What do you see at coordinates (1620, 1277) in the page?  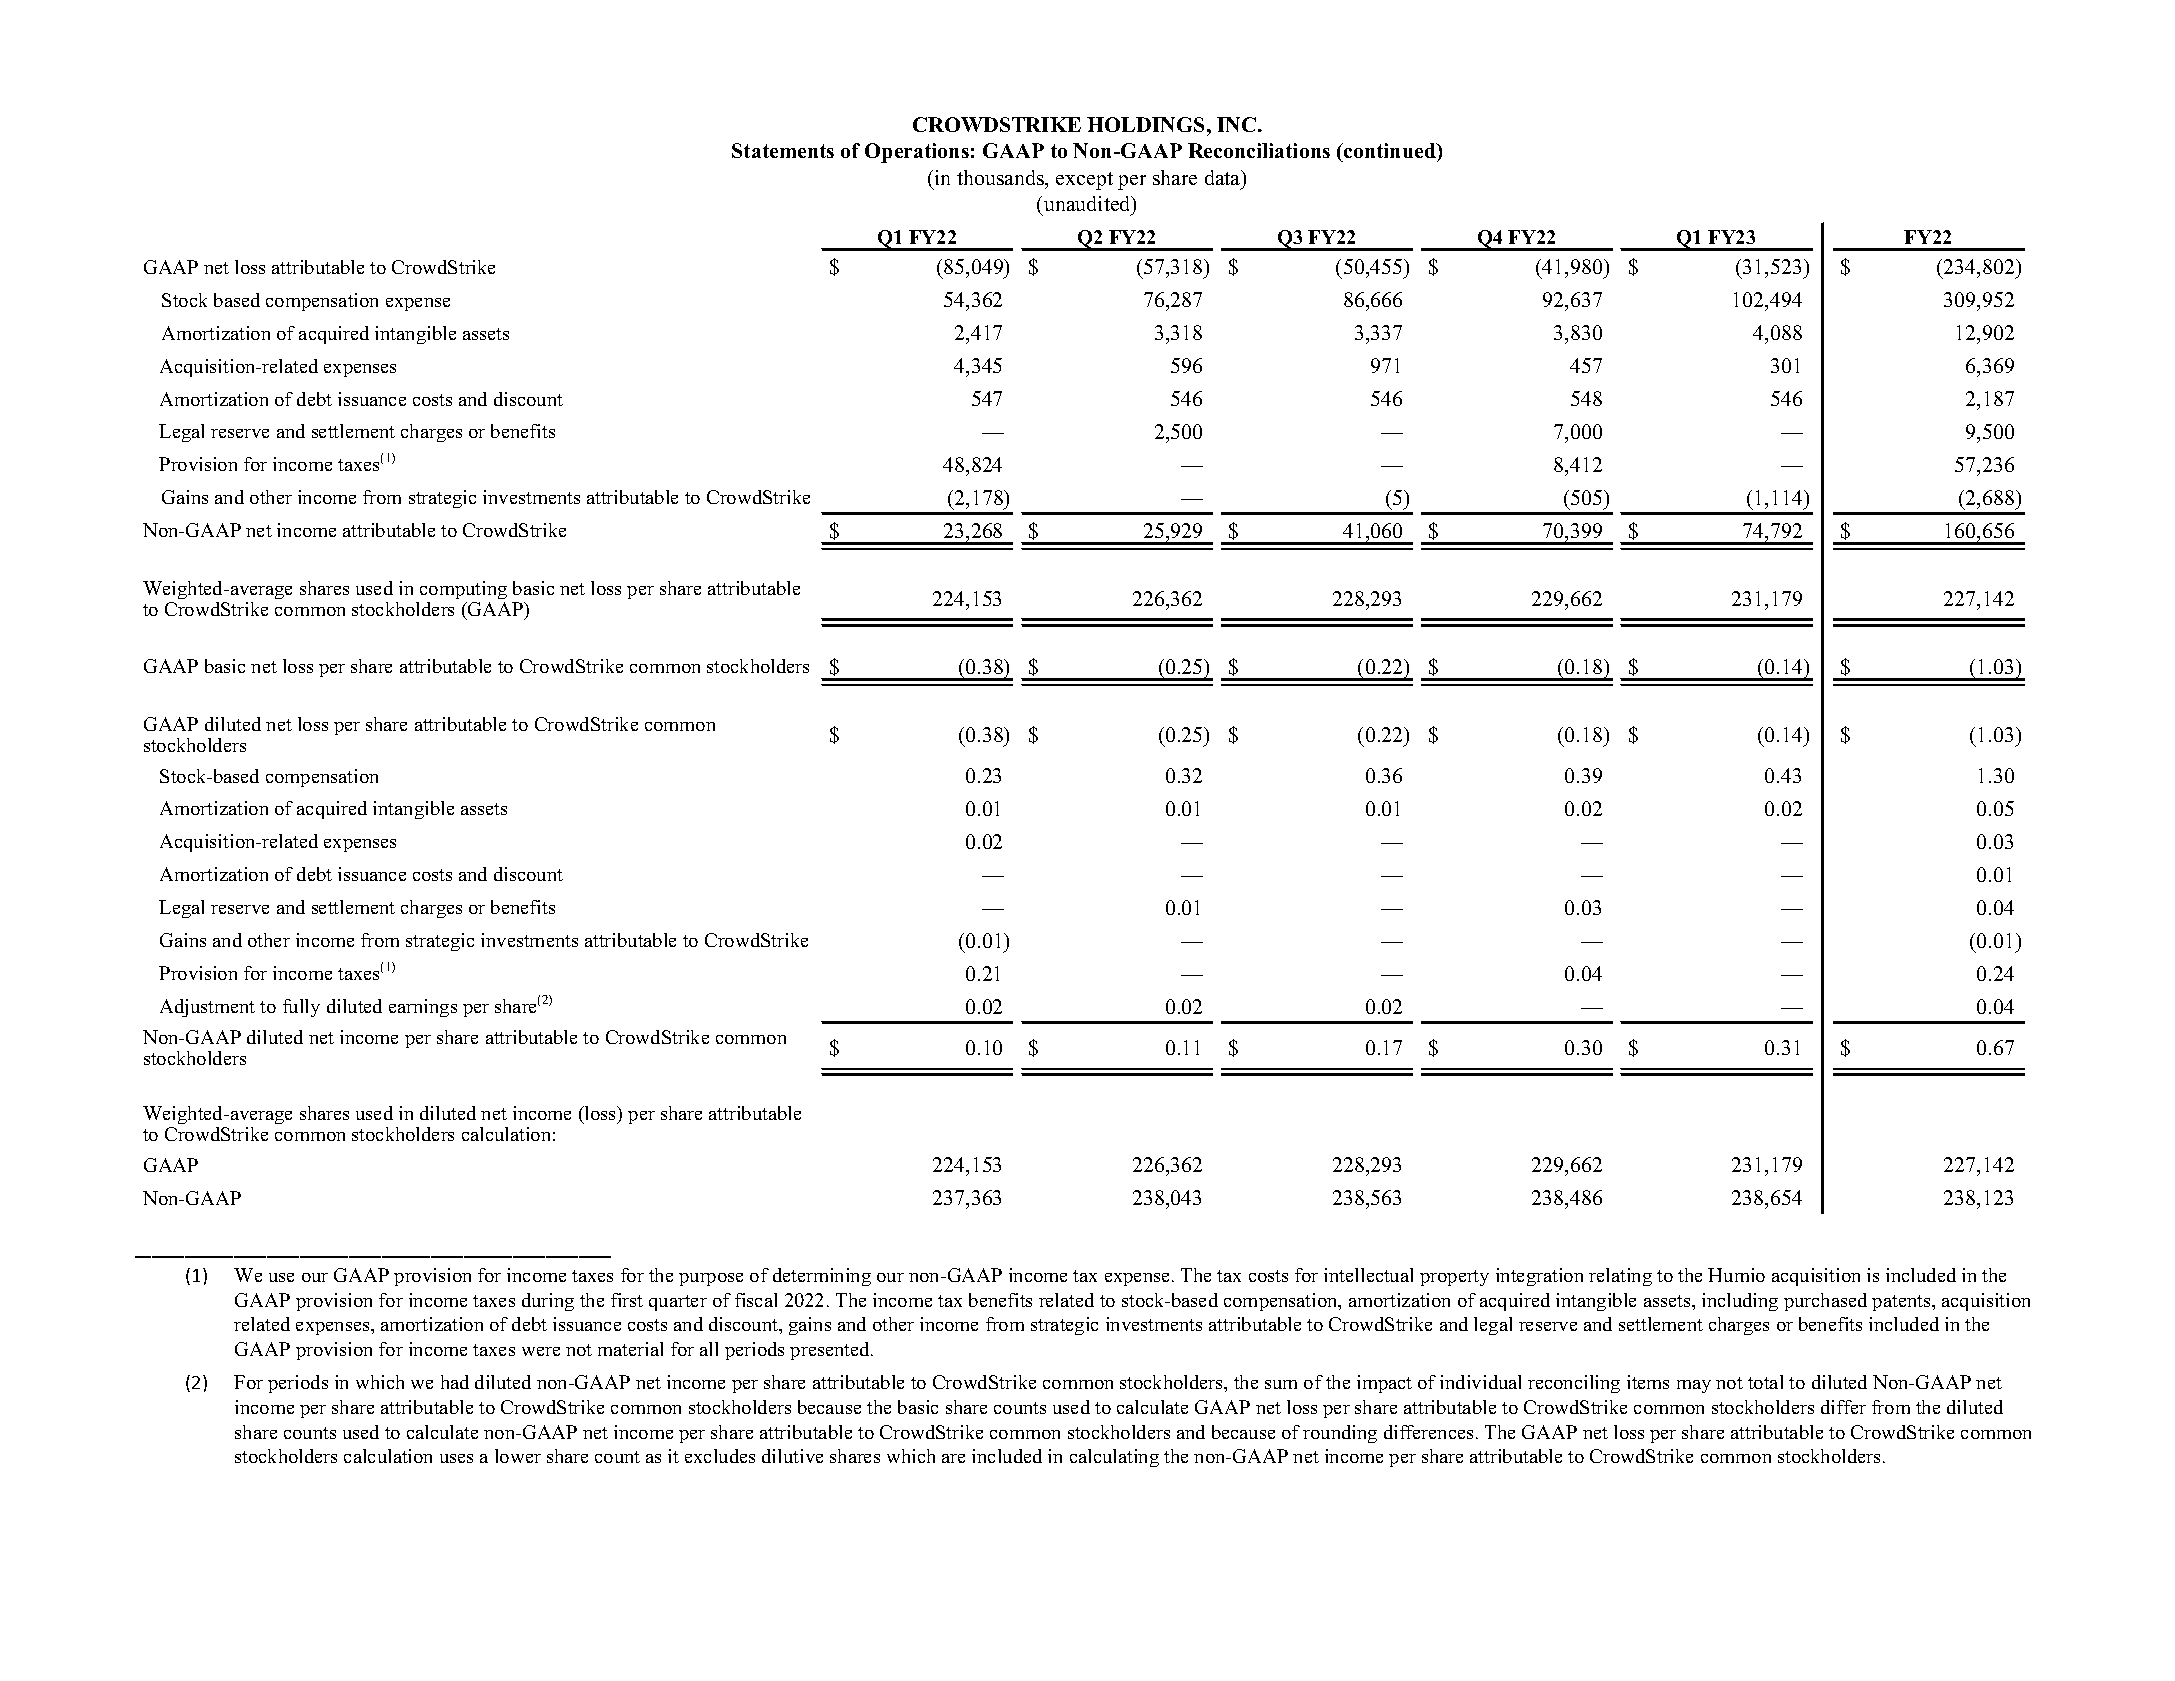 I see `relating` at bounding box center [1620, 1277].
